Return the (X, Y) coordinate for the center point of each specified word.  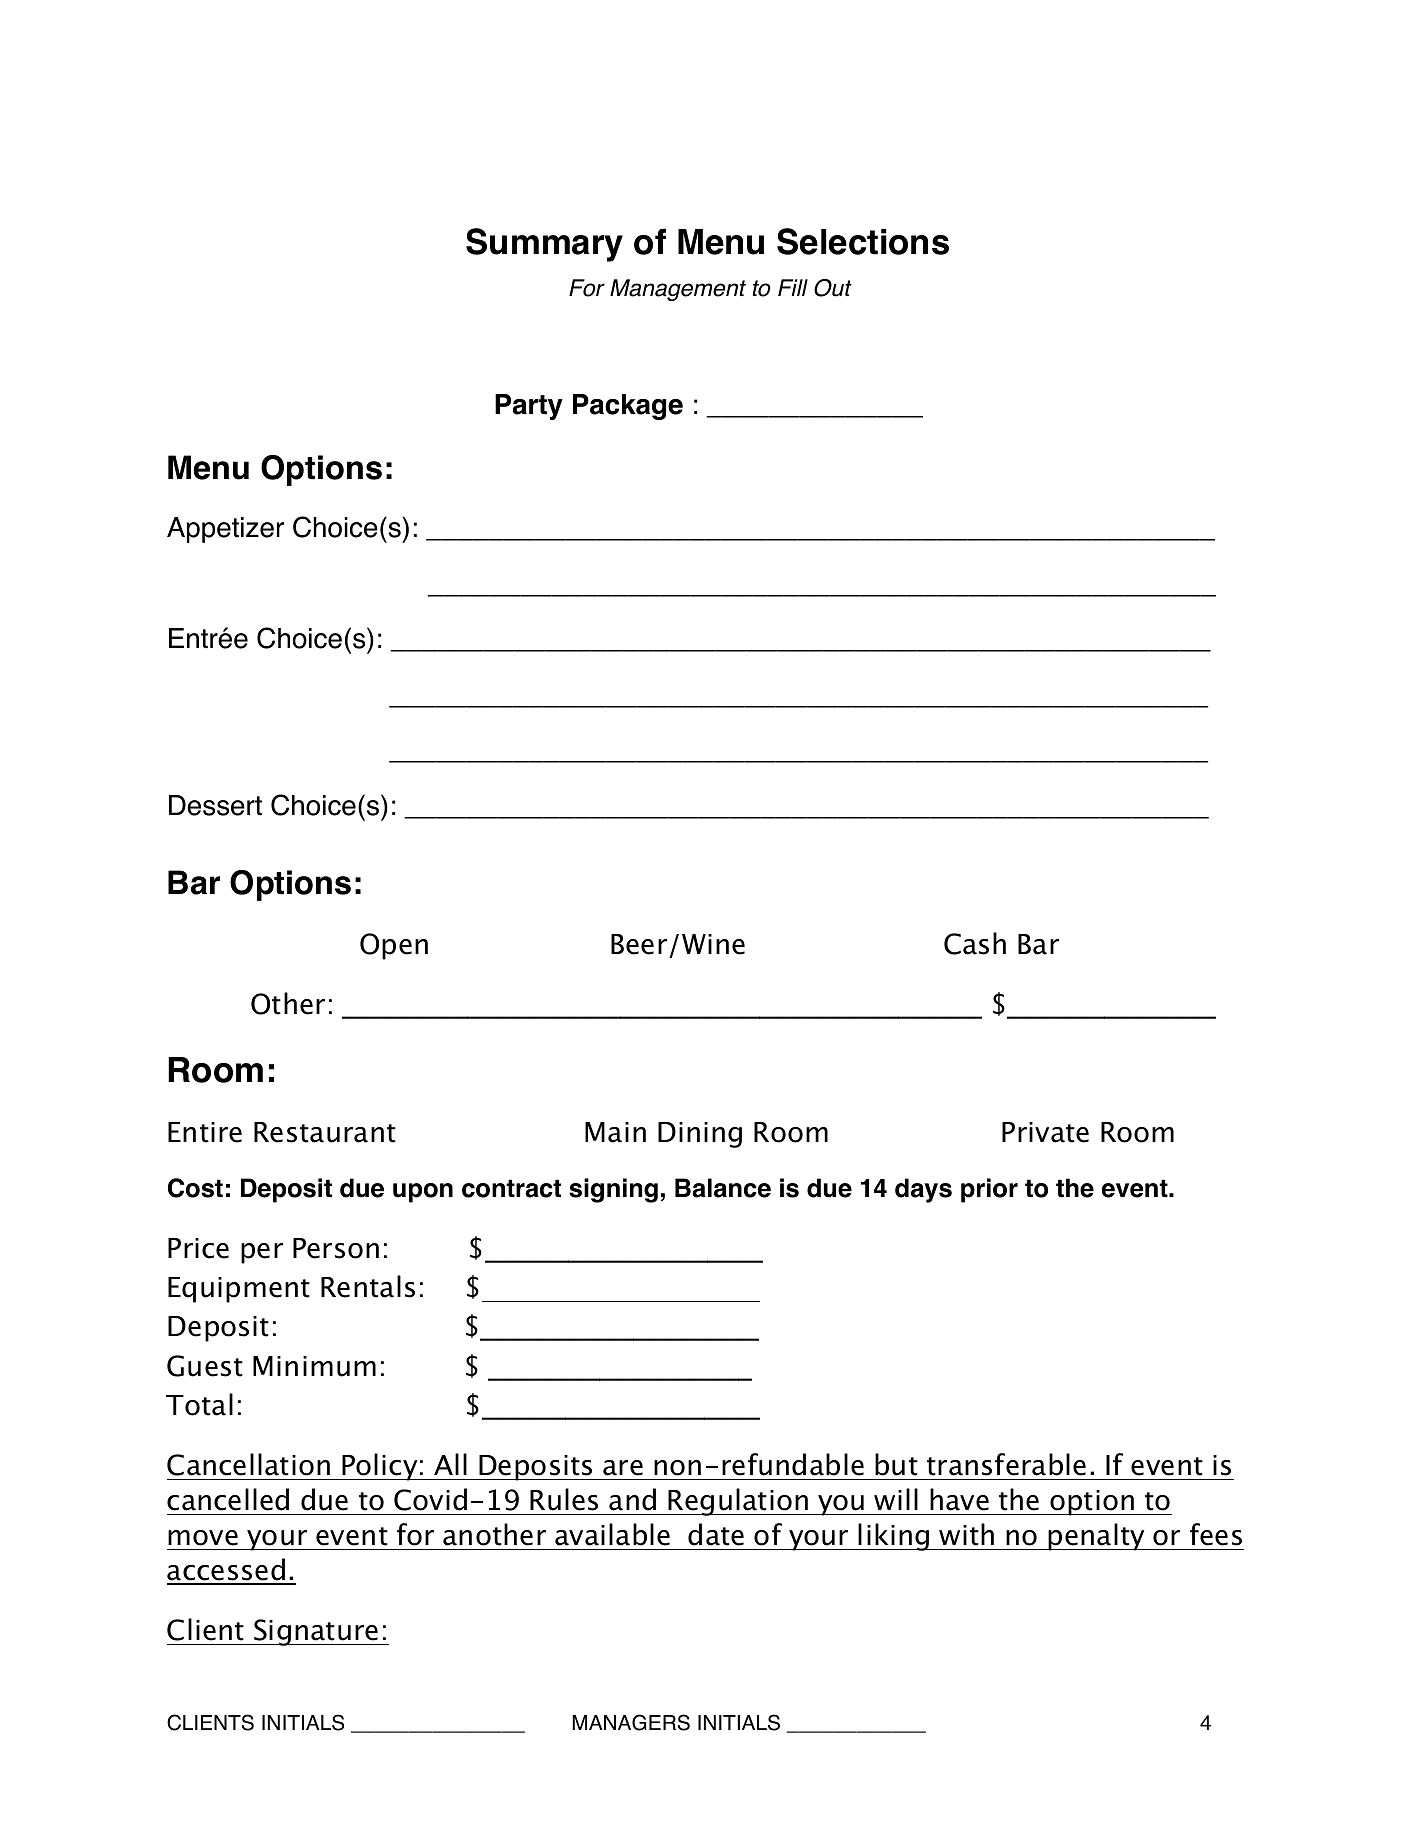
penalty (1097, 1537)
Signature (316, 1632)
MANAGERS (631, 1722)
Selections (863, 241)
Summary (544, 245)
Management (678, 290)
